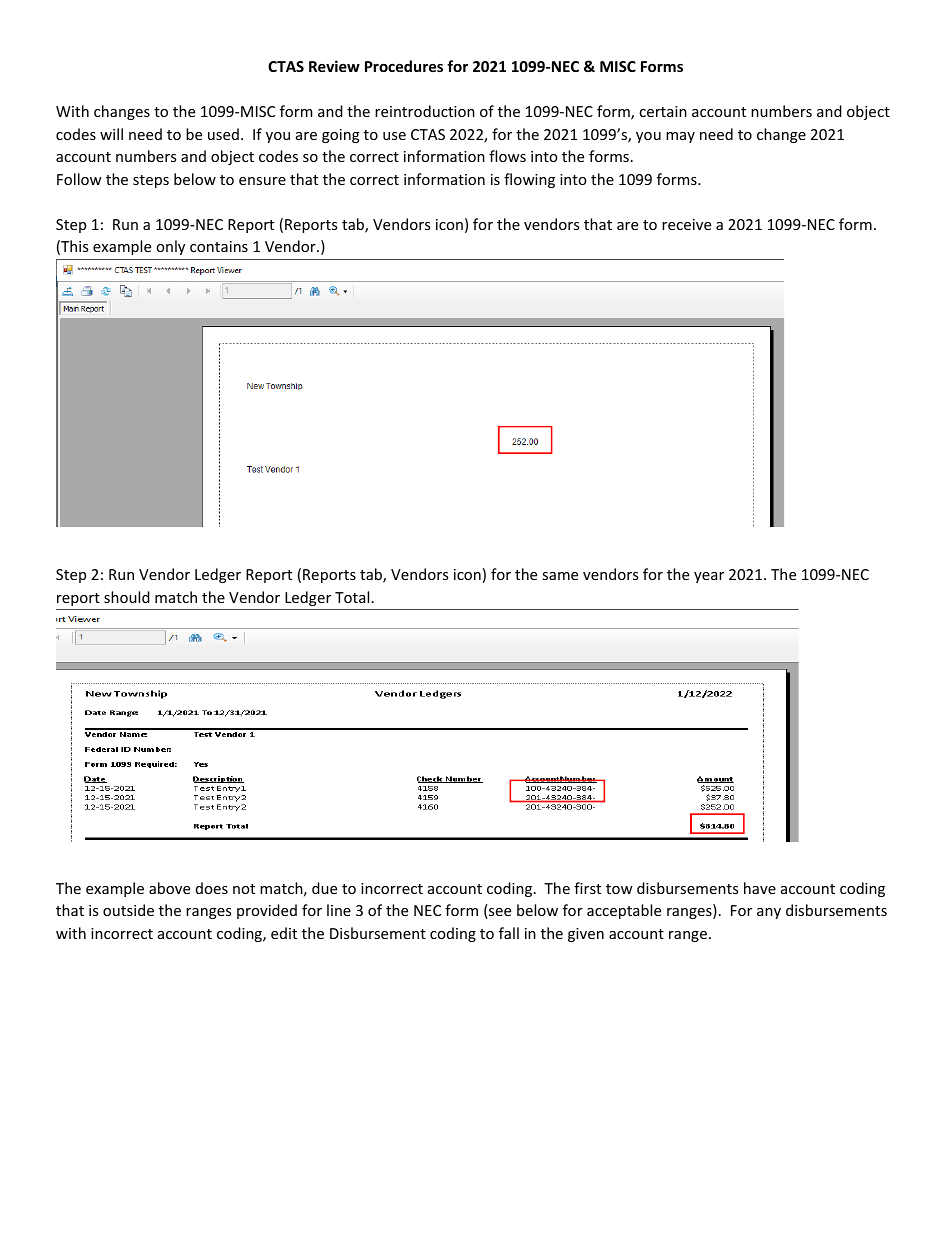  I want to click on see, so click(499, 913).
